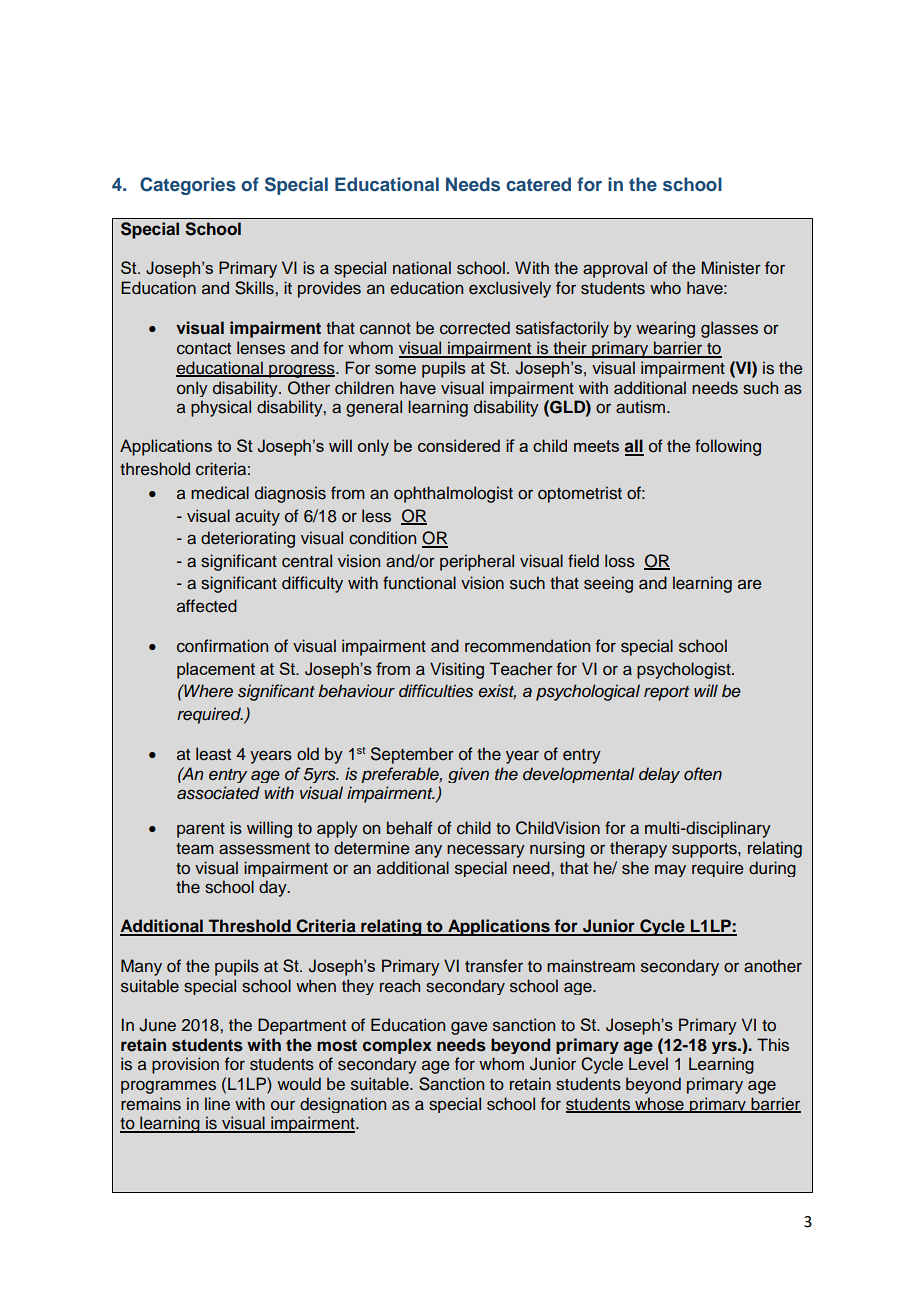 This screenshot has height=1308, width=924. Describe the element at coordinates (685, 670) in the screenshot. I see `psychologist` at that location.
